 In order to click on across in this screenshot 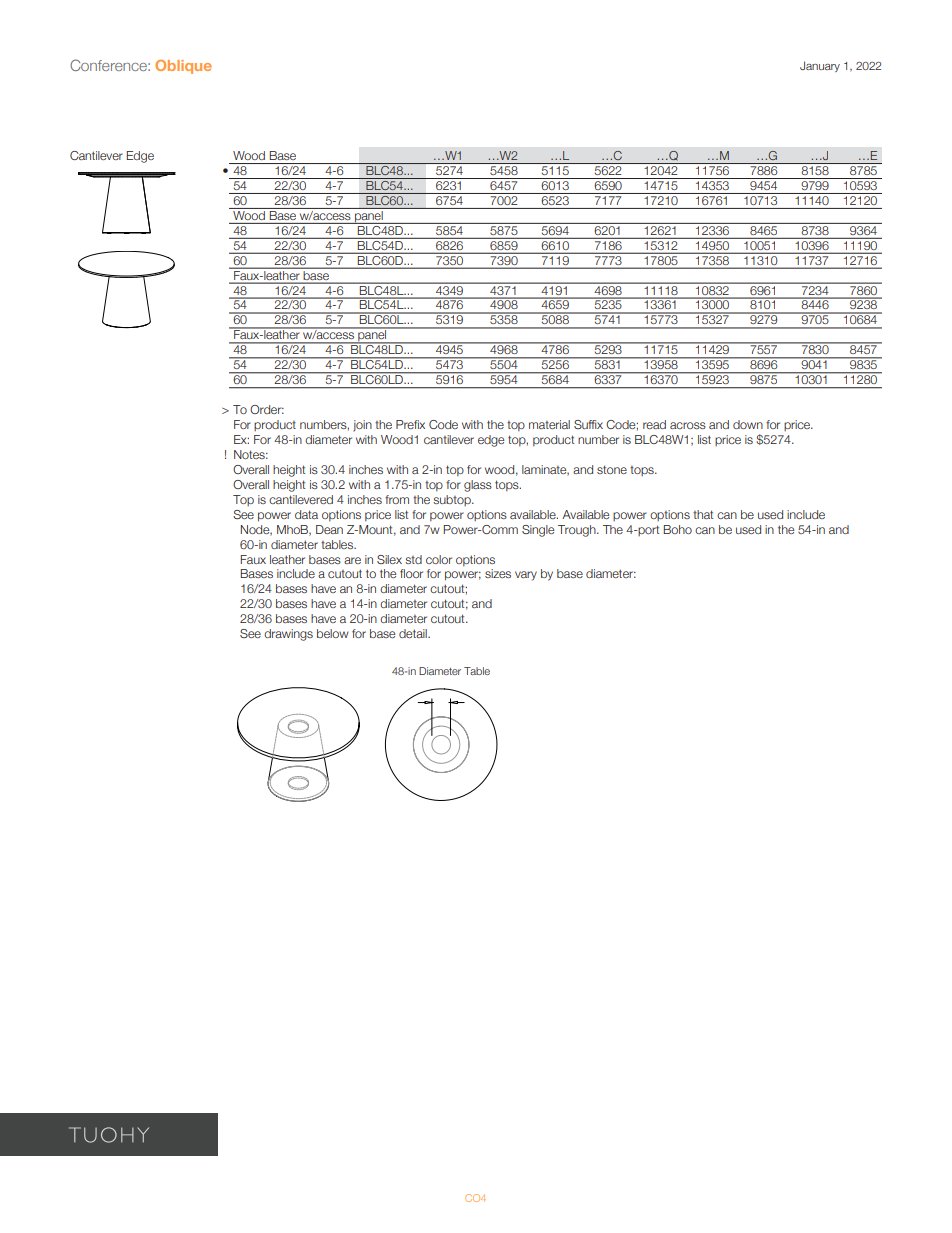, I will do `click(688, 425)`.
